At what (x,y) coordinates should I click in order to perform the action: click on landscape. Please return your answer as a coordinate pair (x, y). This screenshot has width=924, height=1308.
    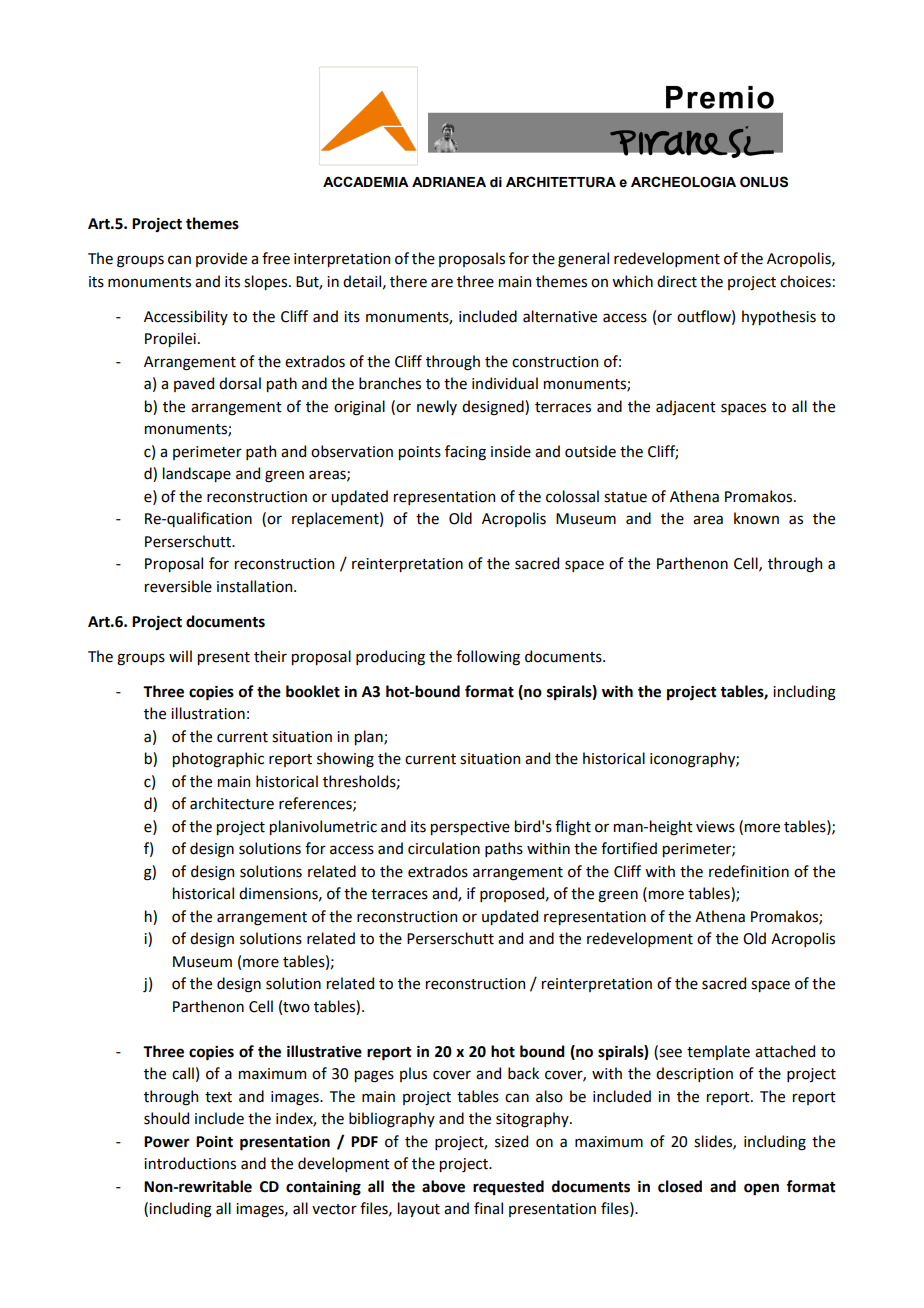
    Looking at the image, I should click on (197, 474).
